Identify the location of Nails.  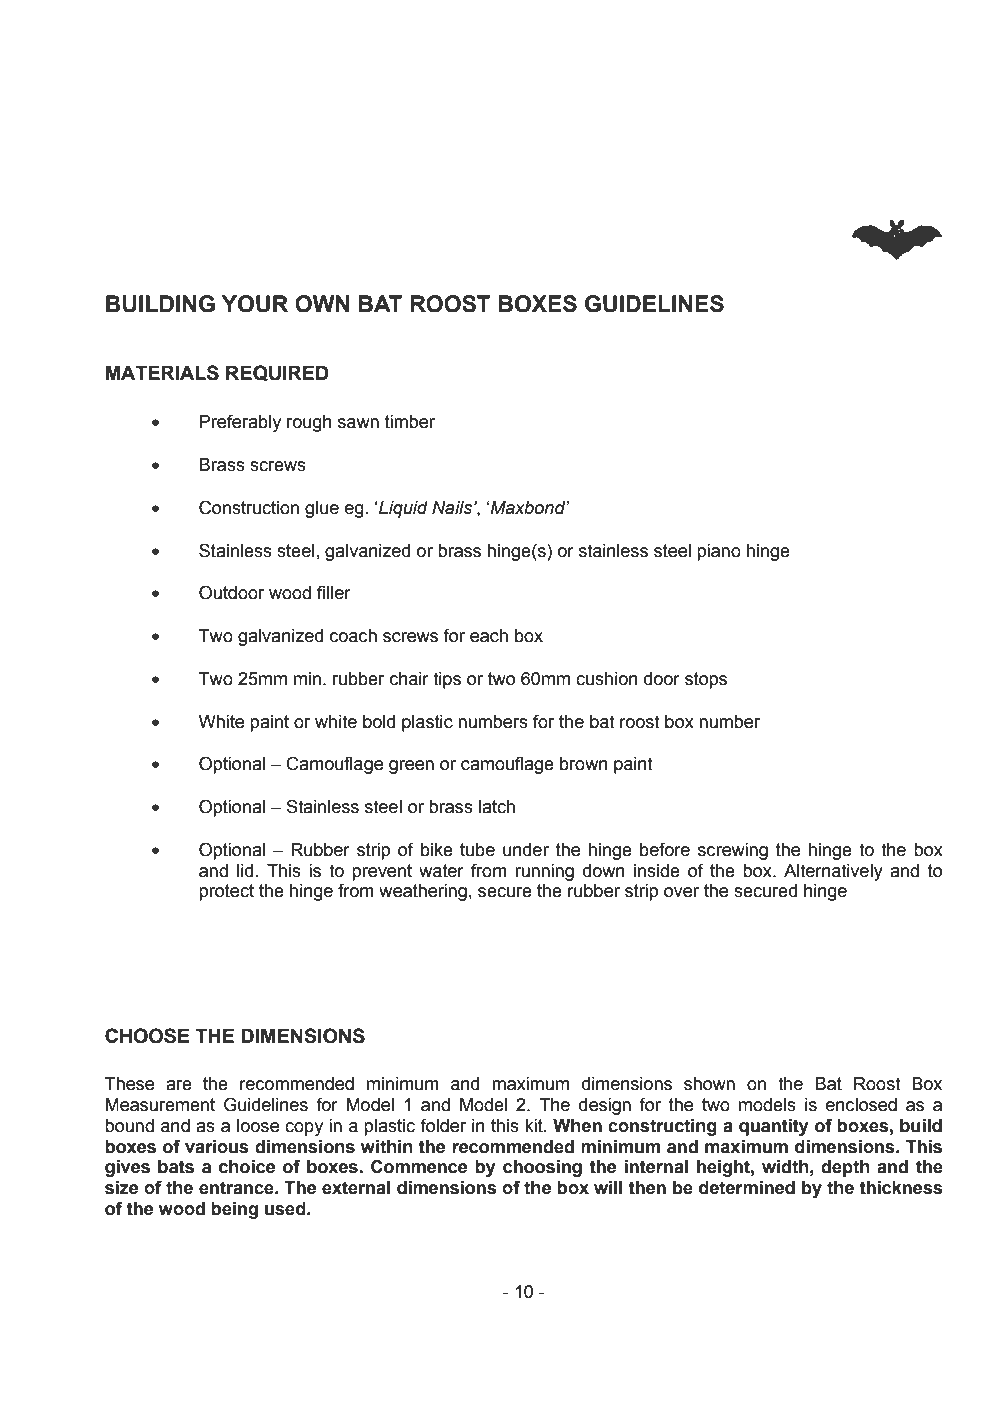
(453, 508).
